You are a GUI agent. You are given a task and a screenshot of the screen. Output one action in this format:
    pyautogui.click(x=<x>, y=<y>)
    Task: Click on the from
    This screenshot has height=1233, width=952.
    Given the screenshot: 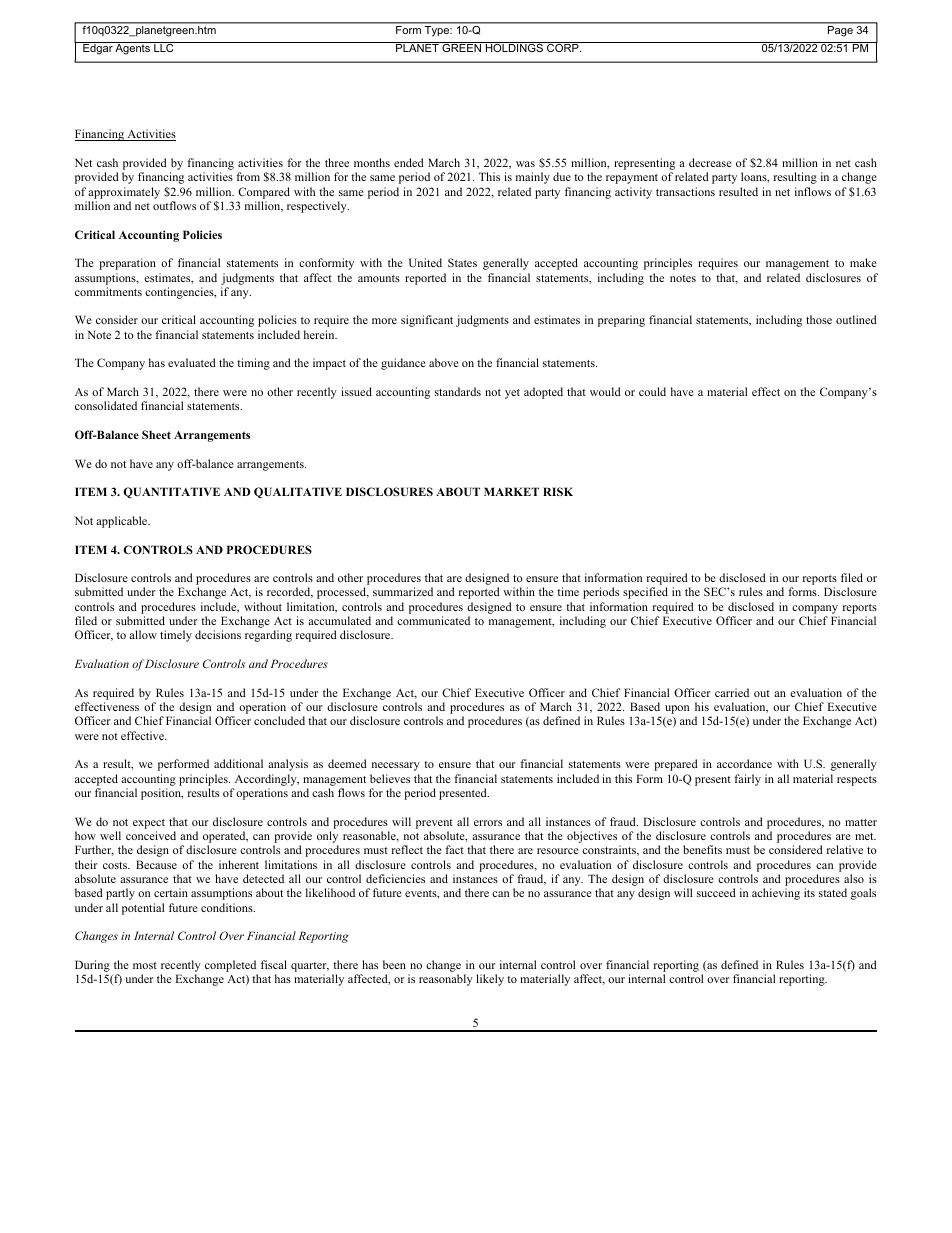 What is the action you would take?
    pyautogui.click(x=248, y=176)
